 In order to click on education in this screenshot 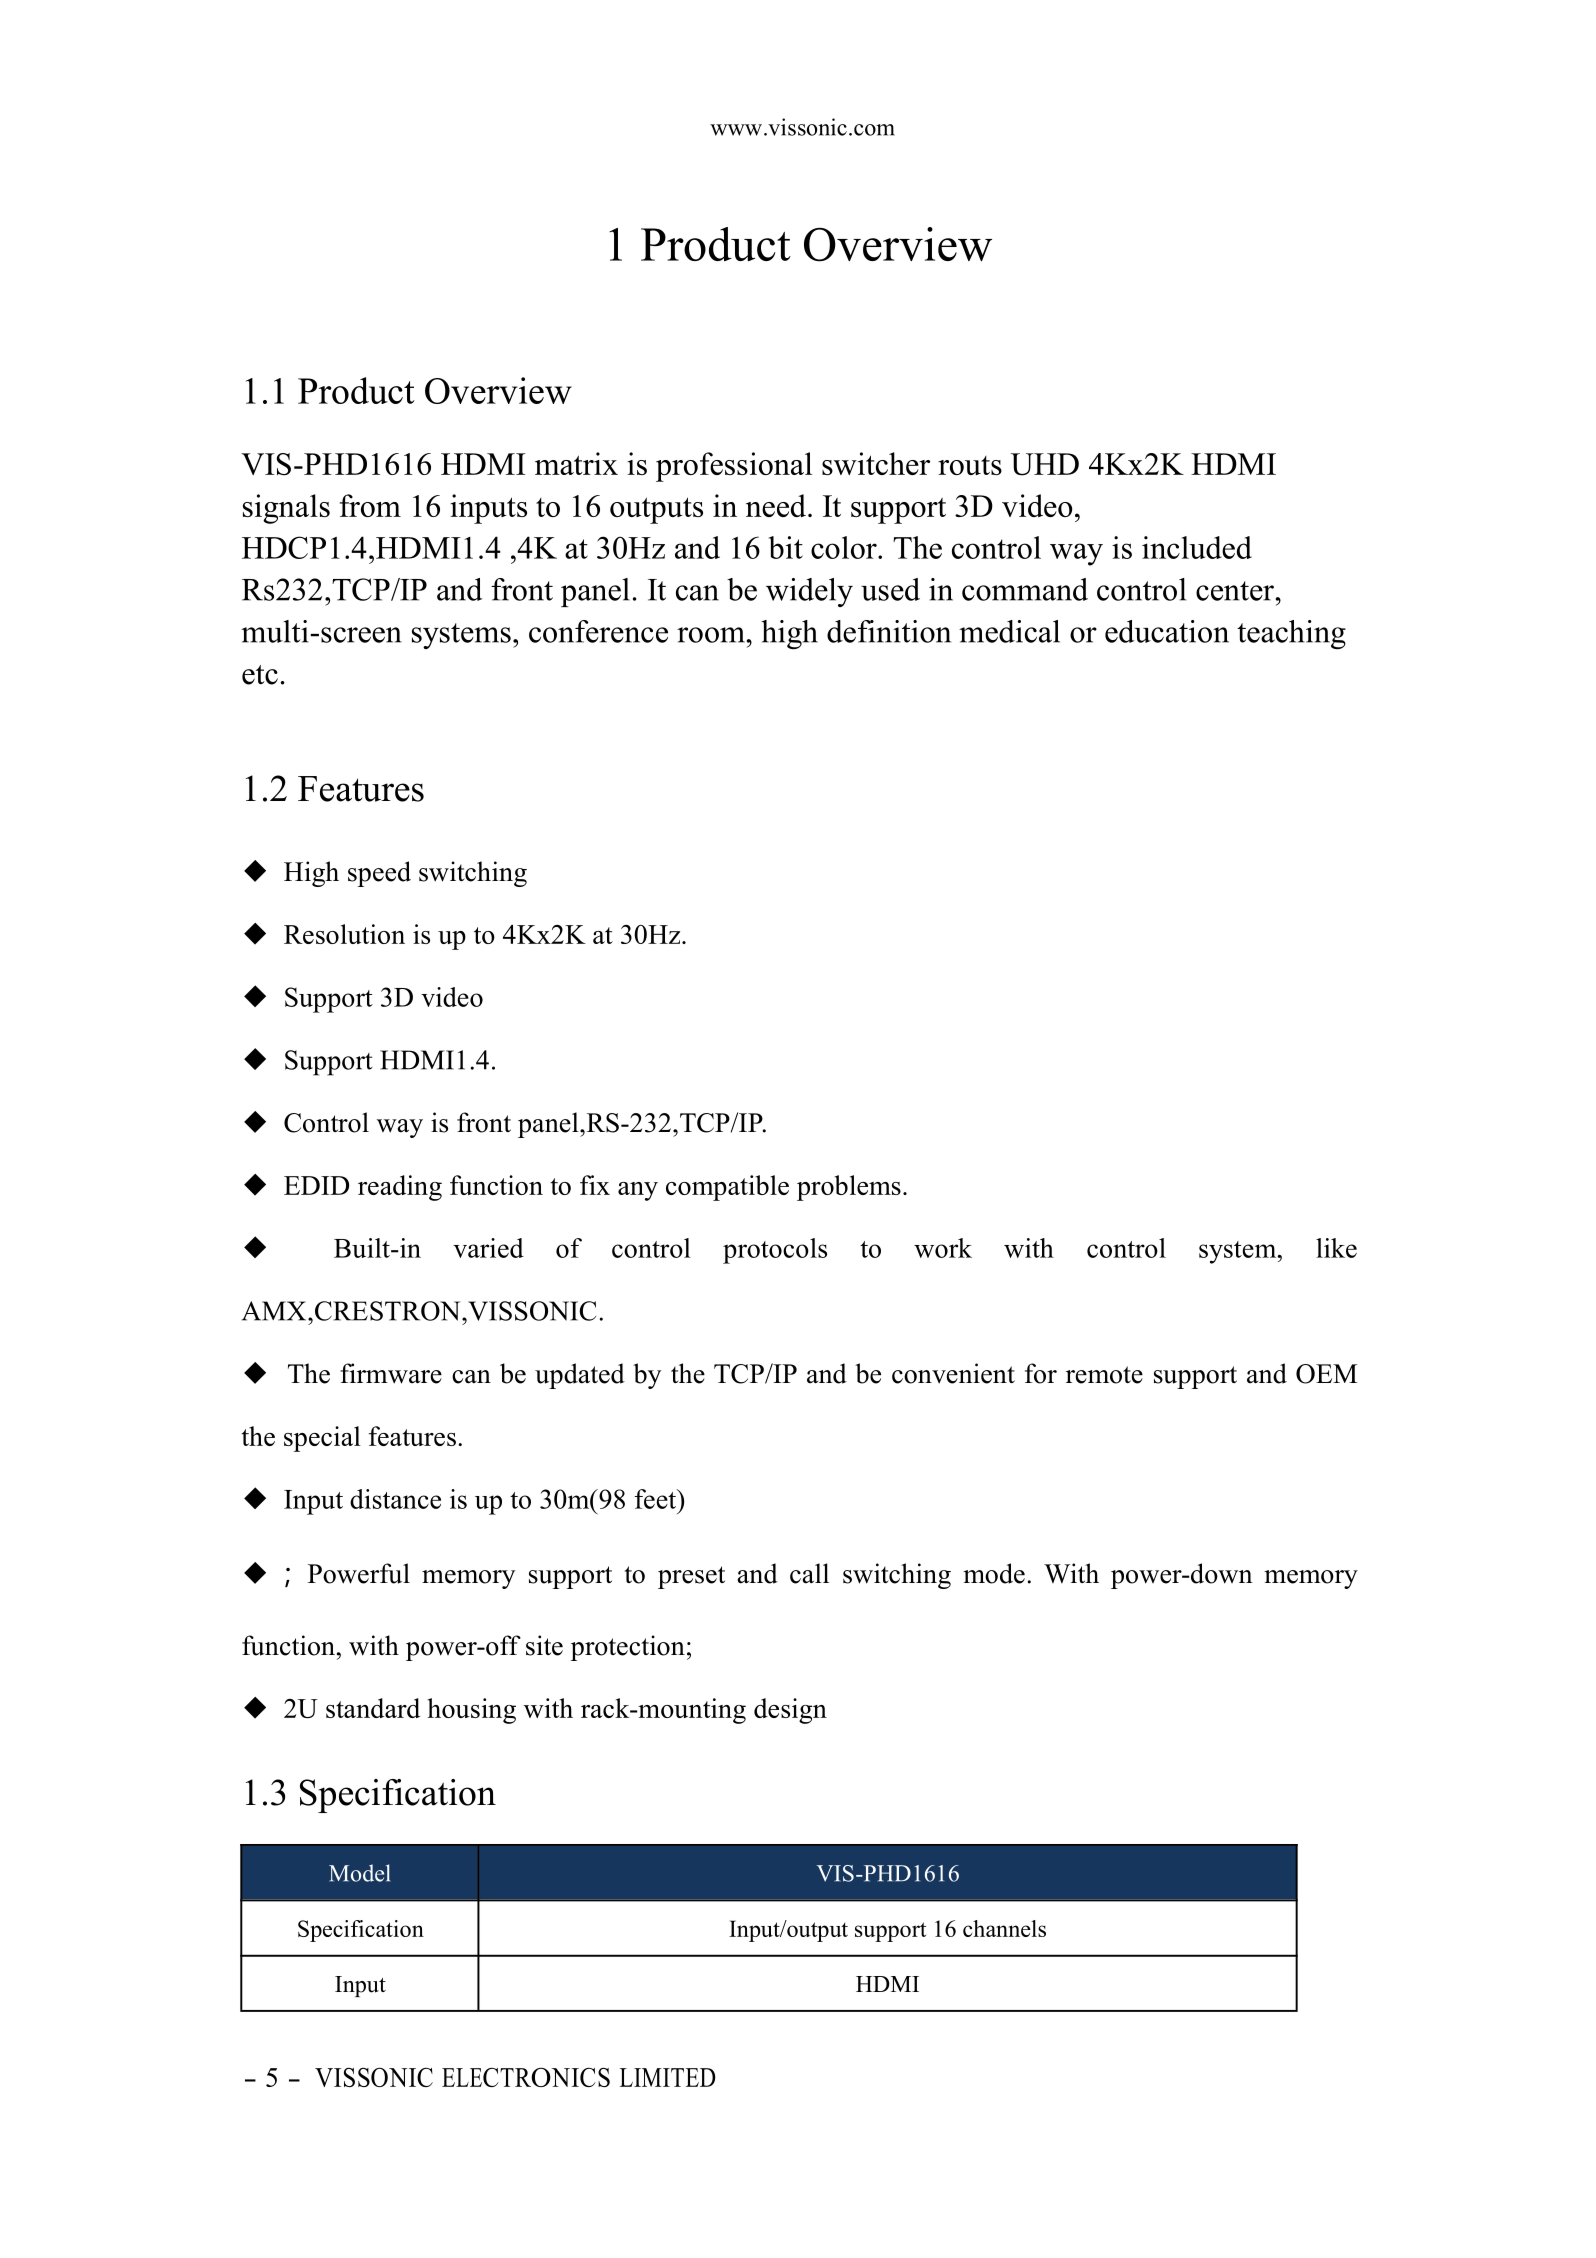, I will do `click(1167, 631)`.
